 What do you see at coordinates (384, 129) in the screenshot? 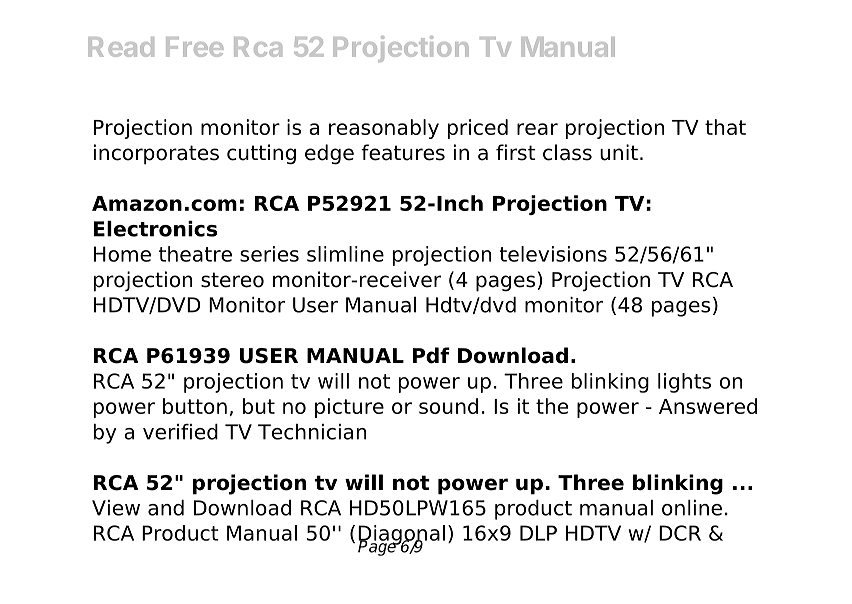
I see `reasonably` at bounding box center [384, 129].
